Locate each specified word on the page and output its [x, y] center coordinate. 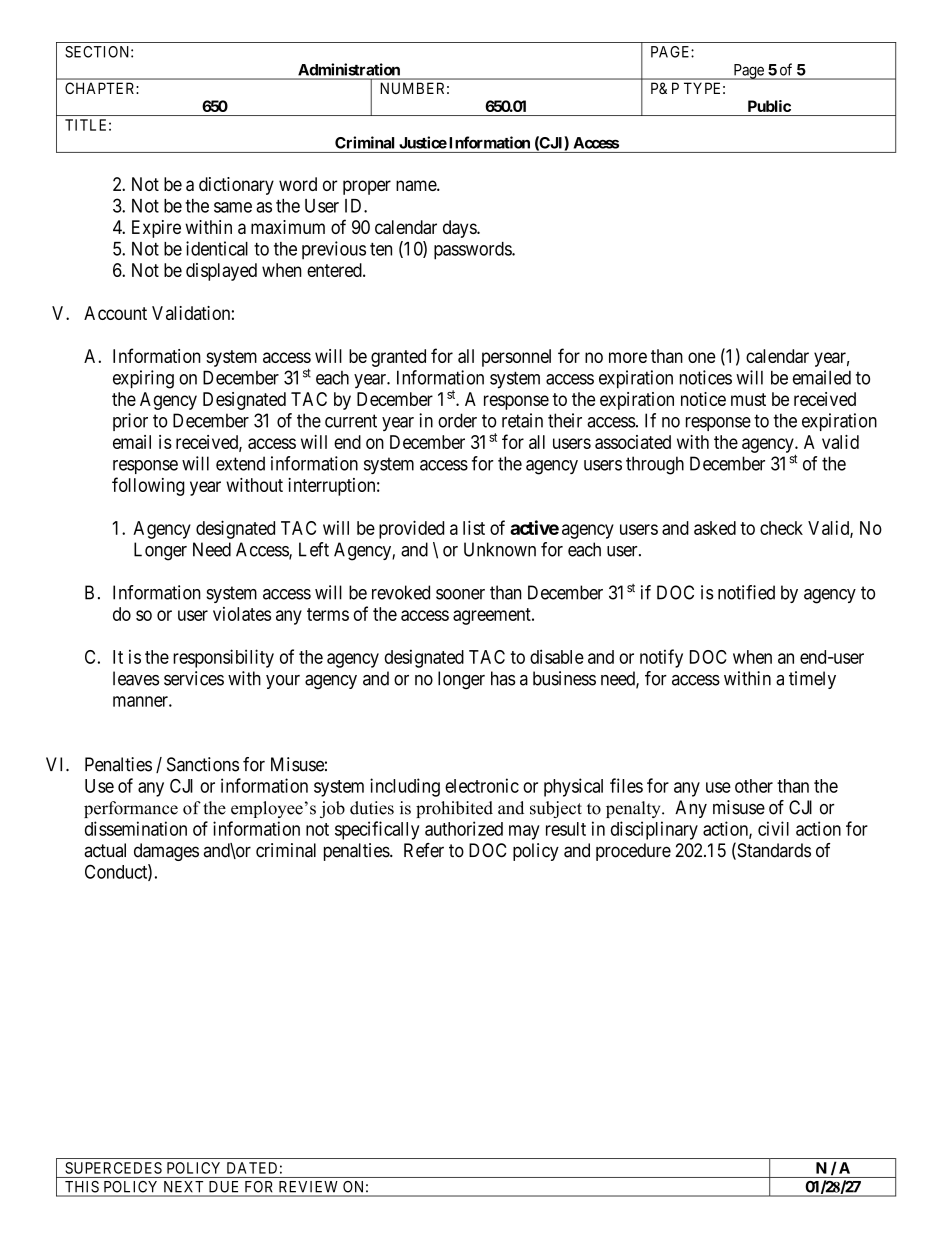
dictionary [236, 186]
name [417, 185]
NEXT [183, 1186]
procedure [633, 852]
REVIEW [308, 1186]
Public [769, 106]
